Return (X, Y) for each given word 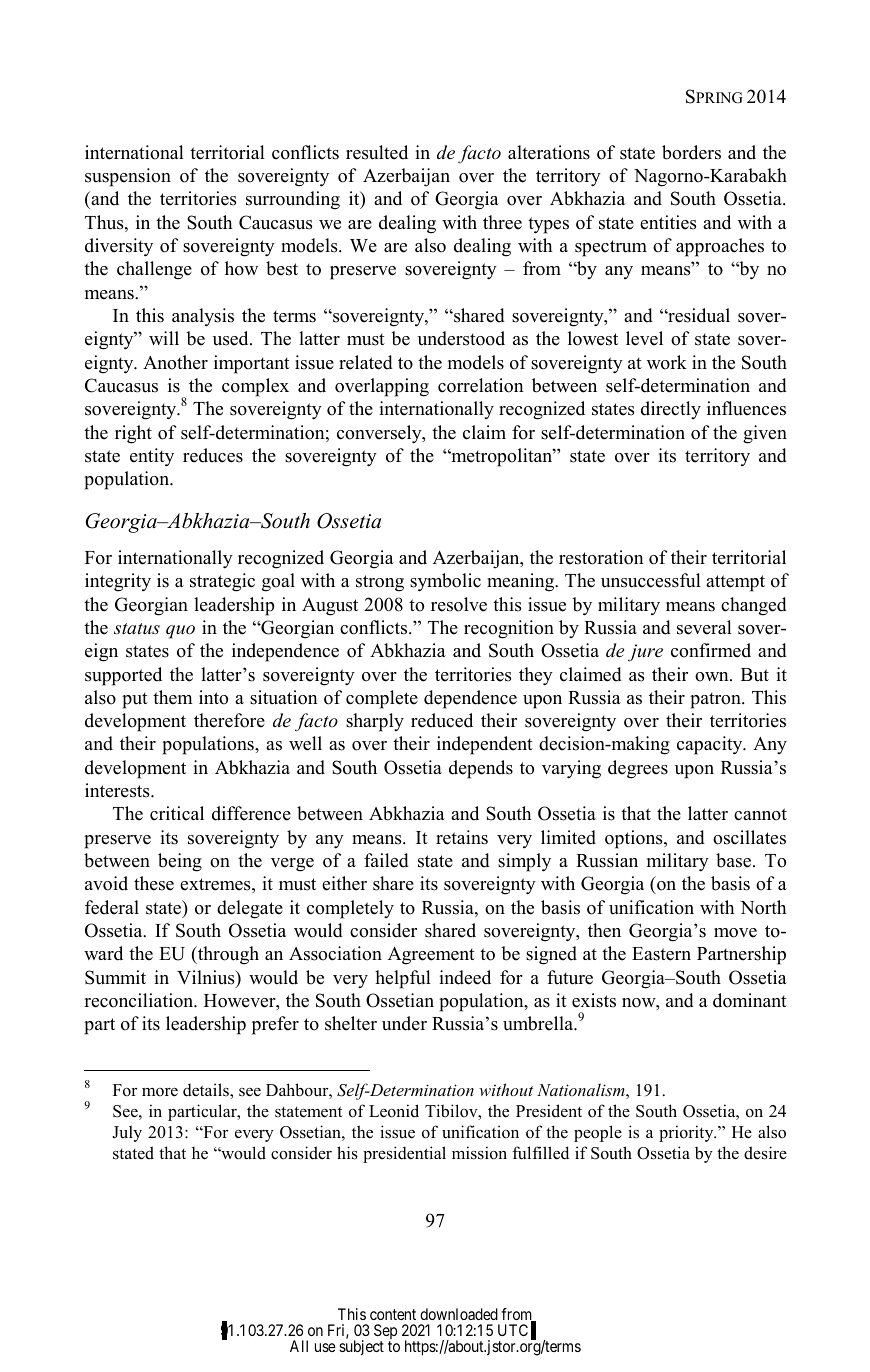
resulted (377, 152)
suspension (128, 177)
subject (361, 1347)
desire (765, 1153)
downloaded (459, 1314)
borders (691, 152)
